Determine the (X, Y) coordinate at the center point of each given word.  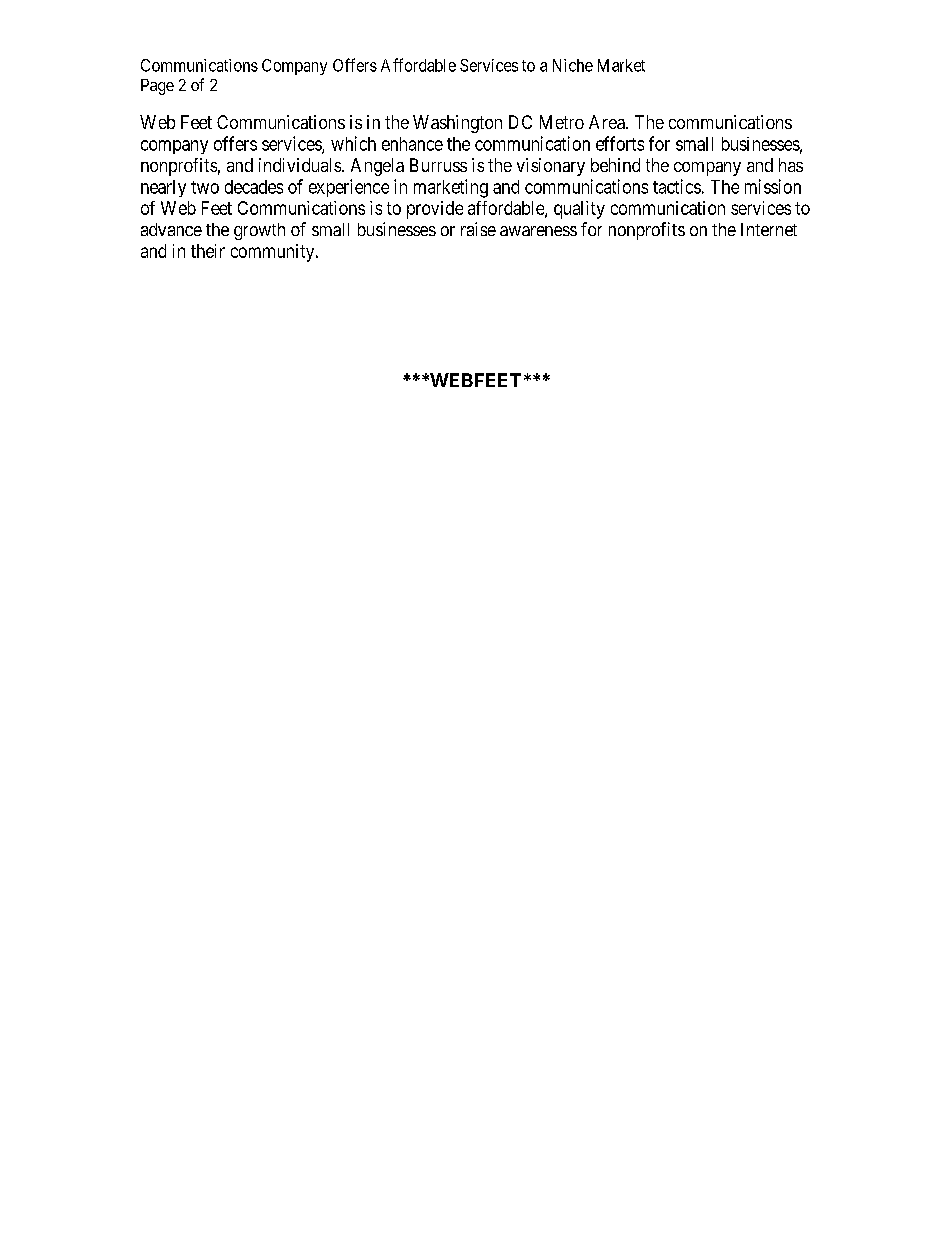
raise (478, 229)
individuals (300, 165)
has (791, 165)
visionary (551, 167)
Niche (573, 65)
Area (608, 122)
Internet (769, 229)
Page (157, 87)
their (208, 251)
